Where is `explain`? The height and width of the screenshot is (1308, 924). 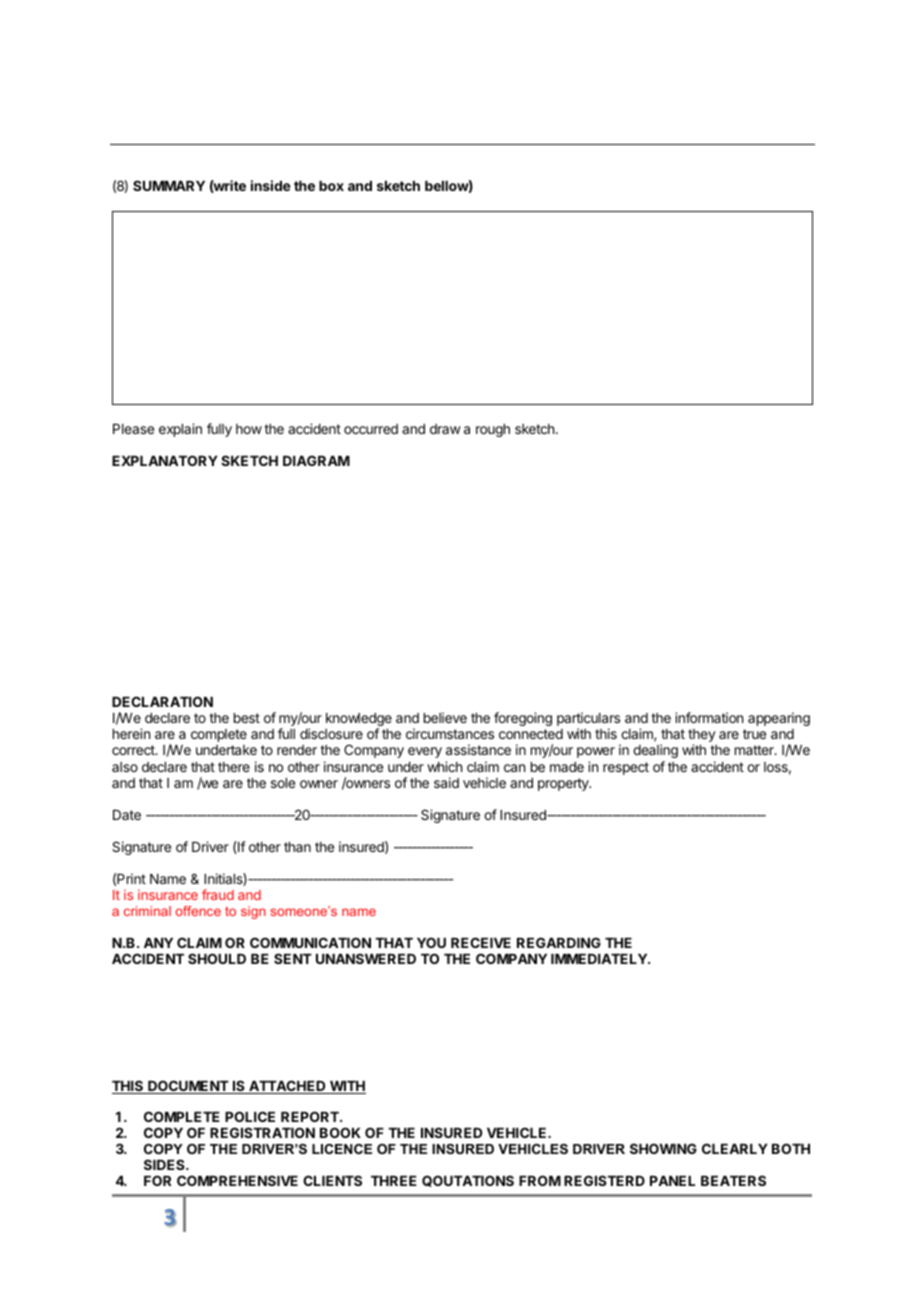 explain is located at coordinates (180, 430).
